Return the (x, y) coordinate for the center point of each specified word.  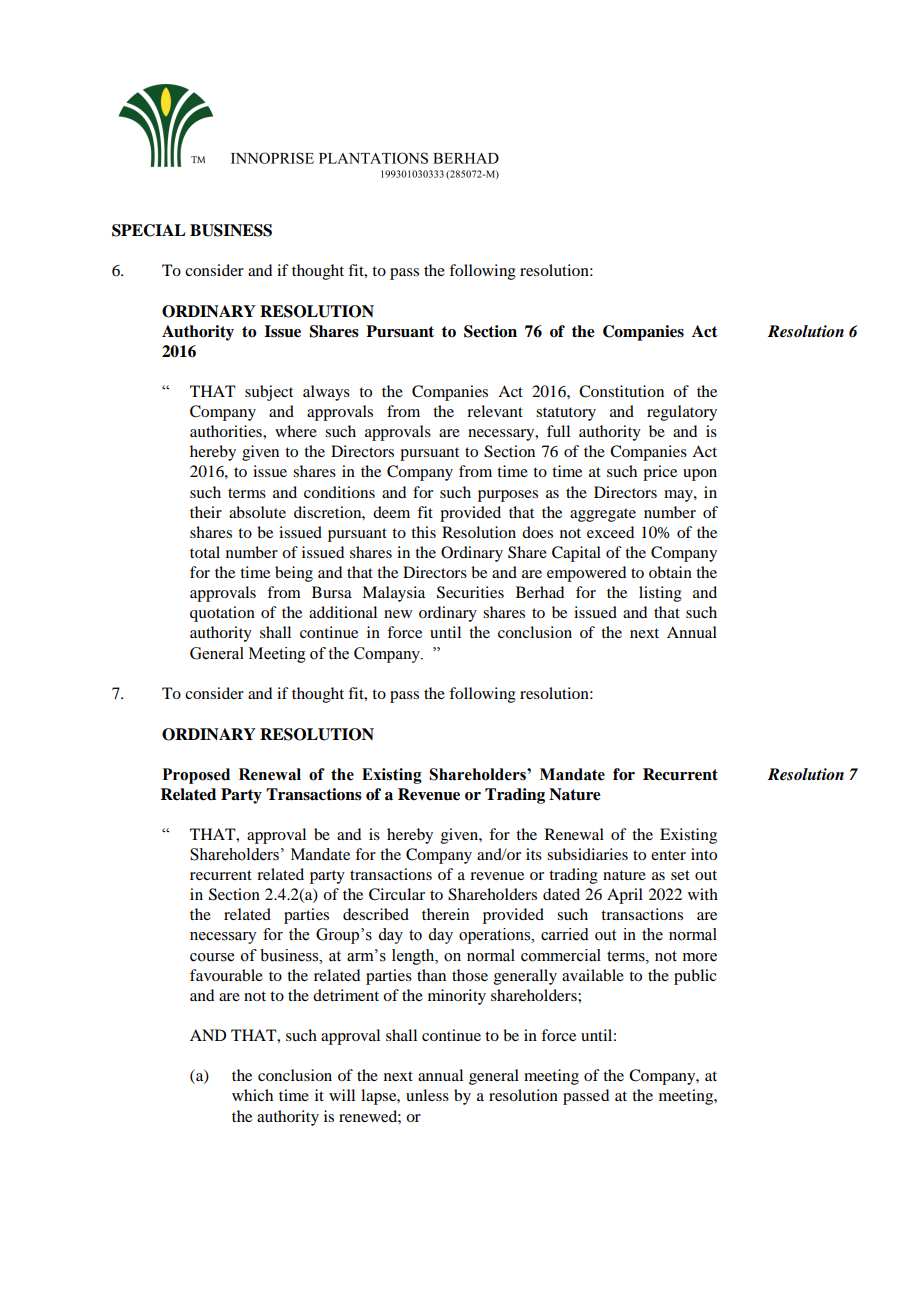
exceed (610, 532)
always (326, 393)
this (423, 532)
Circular (397, 894)
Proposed (196, 776)
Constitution (621, 391)
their (206, 512)
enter (668, 855)
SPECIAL (149, 230)
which (252, 1095)
